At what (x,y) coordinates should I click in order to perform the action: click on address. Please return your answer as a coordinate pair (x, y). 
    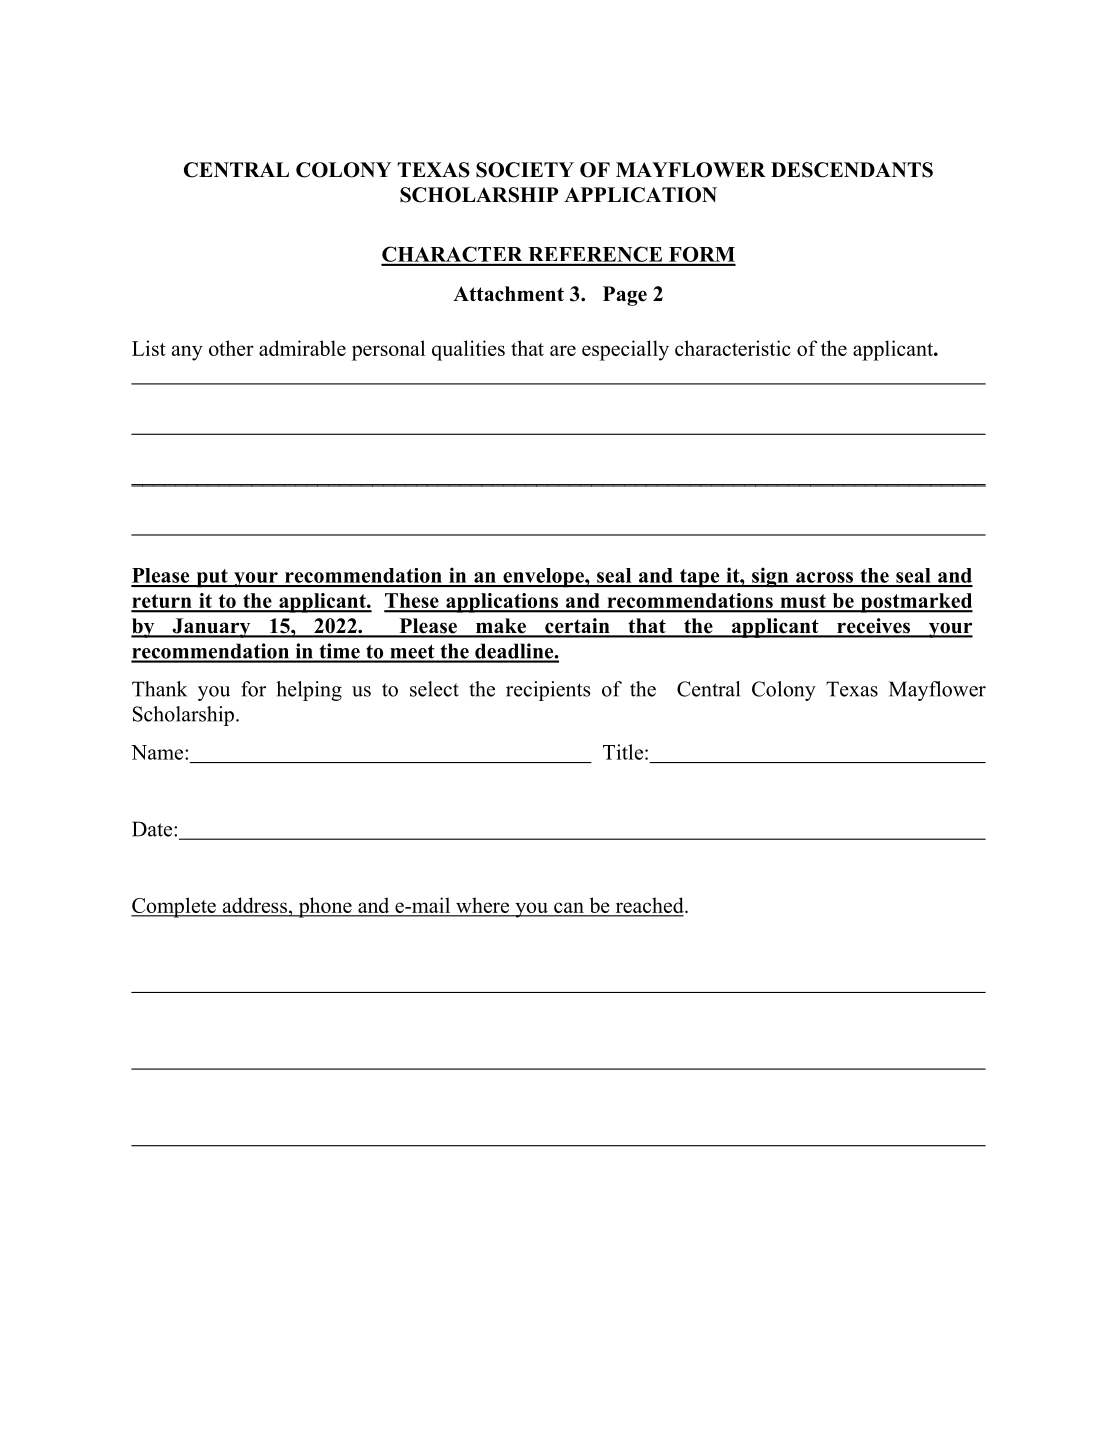
    Looking at the image, I should click on (254, 906).
